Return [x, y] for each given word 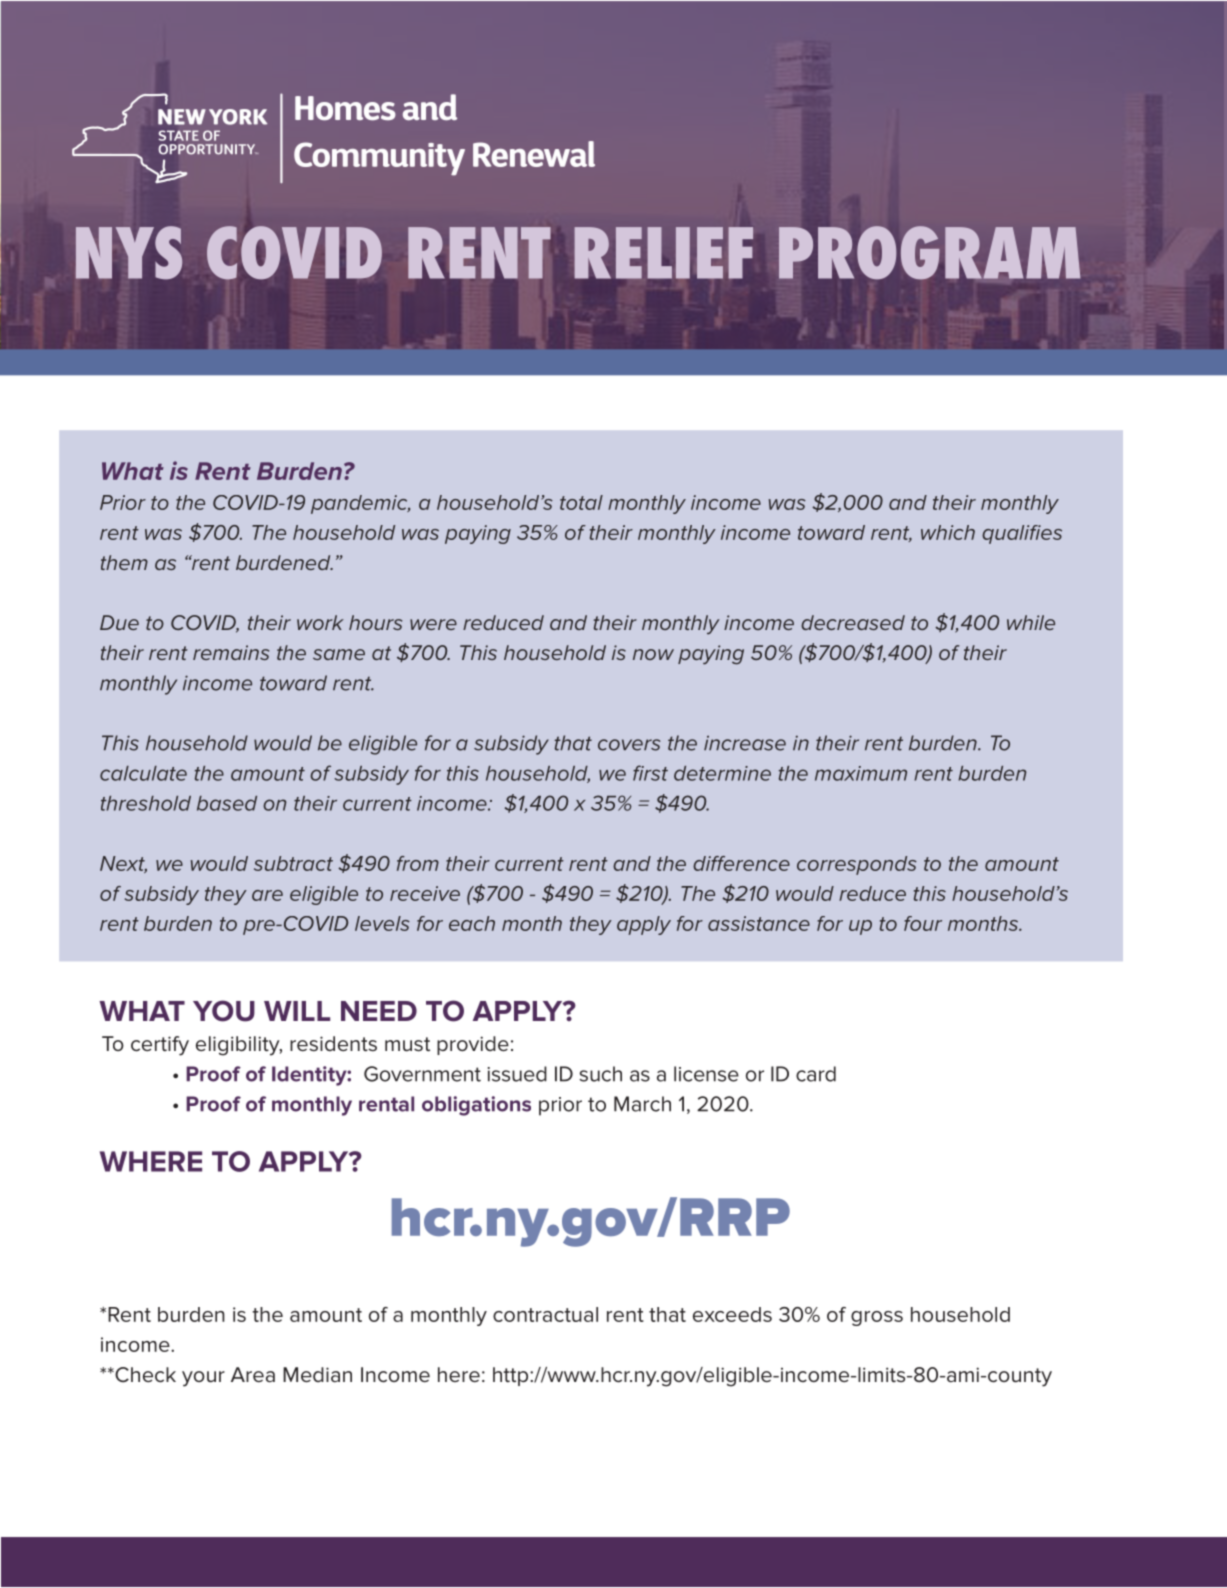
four [923, 923]
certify [160, 1046]
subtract [293, 863]
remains [231, 652]
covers [629, 745]
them [124, 562]
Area [253, 1375]
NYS [129, 252]
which [948, 532]
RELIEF [664, 253]
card [816, 1074]
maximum [861, 773]
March [642, 1104]
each [472, 923]
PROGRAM [929, 252]
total [581, 502]
